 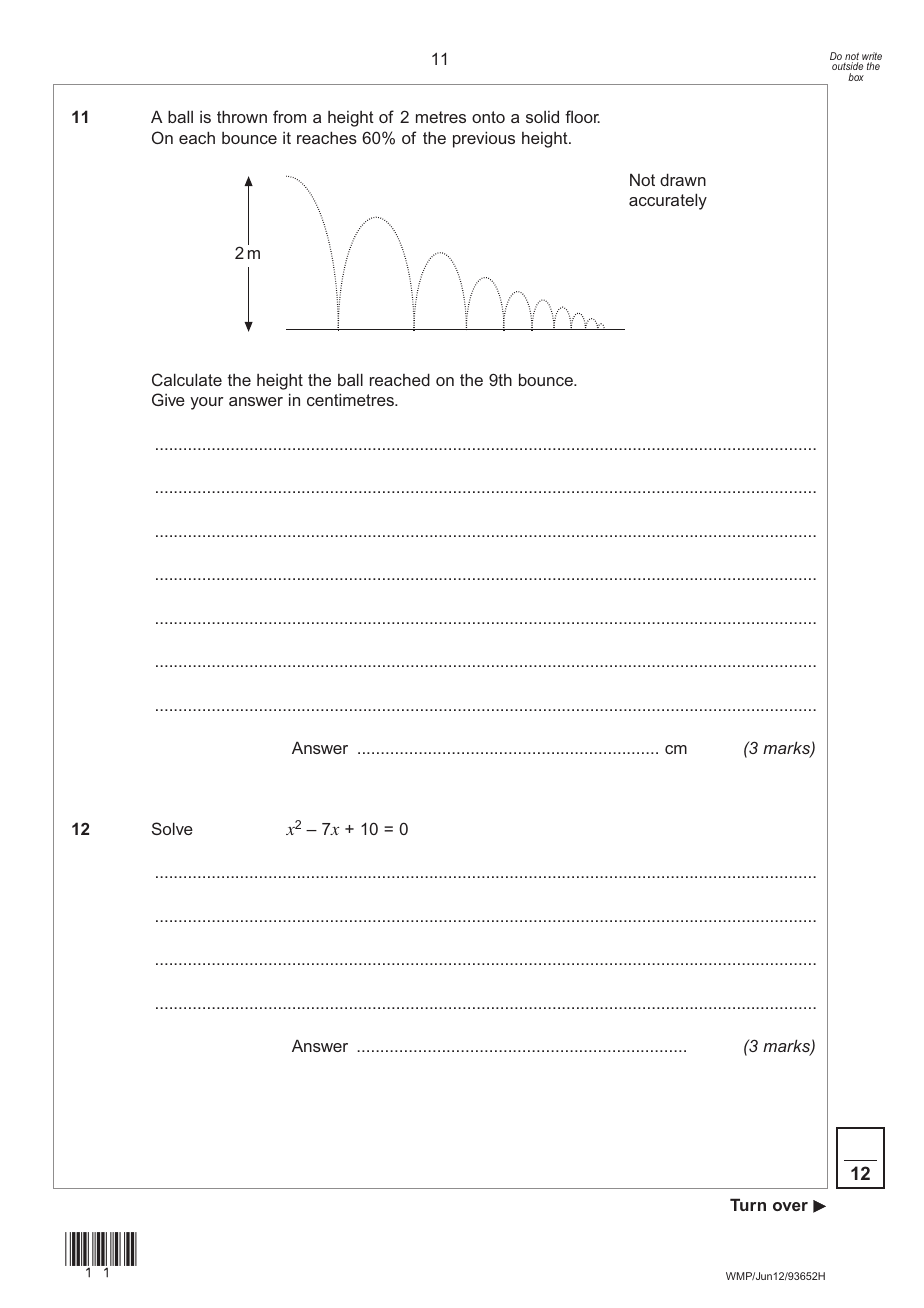 I want to click on floor, so click(x=582, y=116).
